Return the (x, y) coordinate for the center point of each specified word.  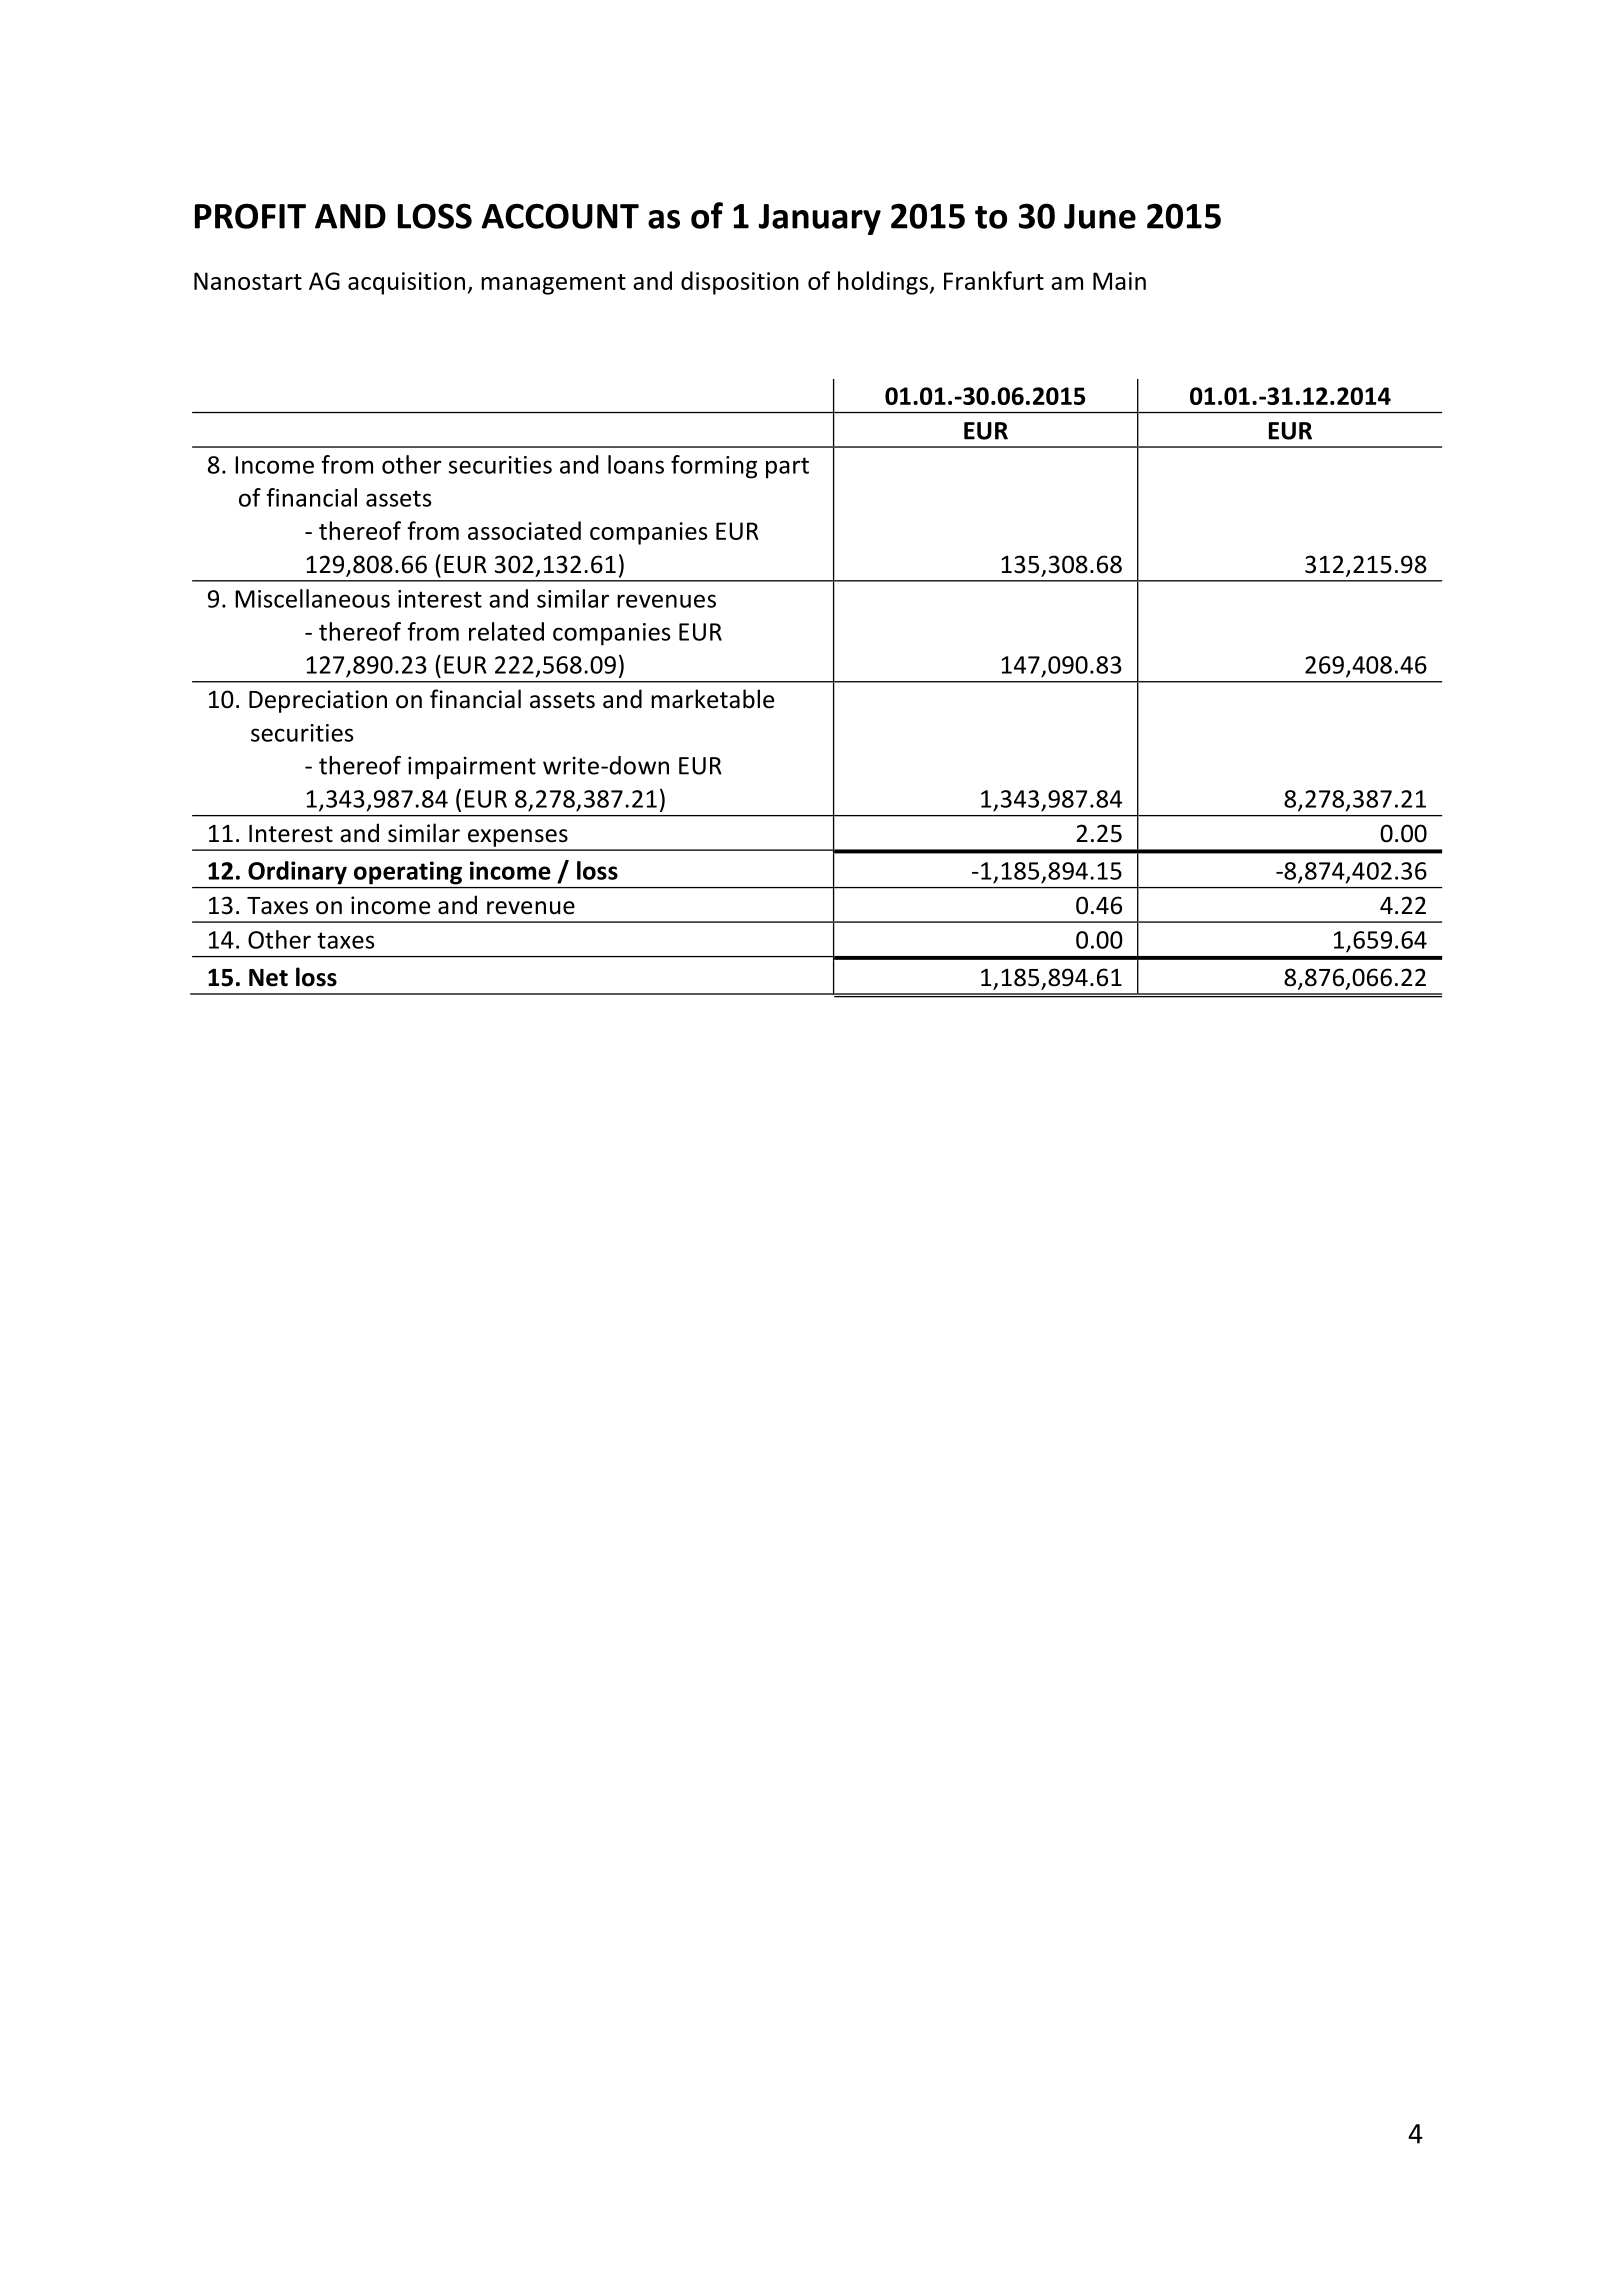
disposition (740, 283)
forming (714, 467)
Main (1119, 281)
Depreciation (318, 701)
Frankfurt (994, 280)
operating (408, 872)
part (787, 468)
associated (524, 530)
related (506, 631)
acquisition (406, 283)
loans (636, 464)
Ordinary (297, 872)
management (553, 284)
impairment (472, 767)
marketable (712, 699)
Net (268, 978)
